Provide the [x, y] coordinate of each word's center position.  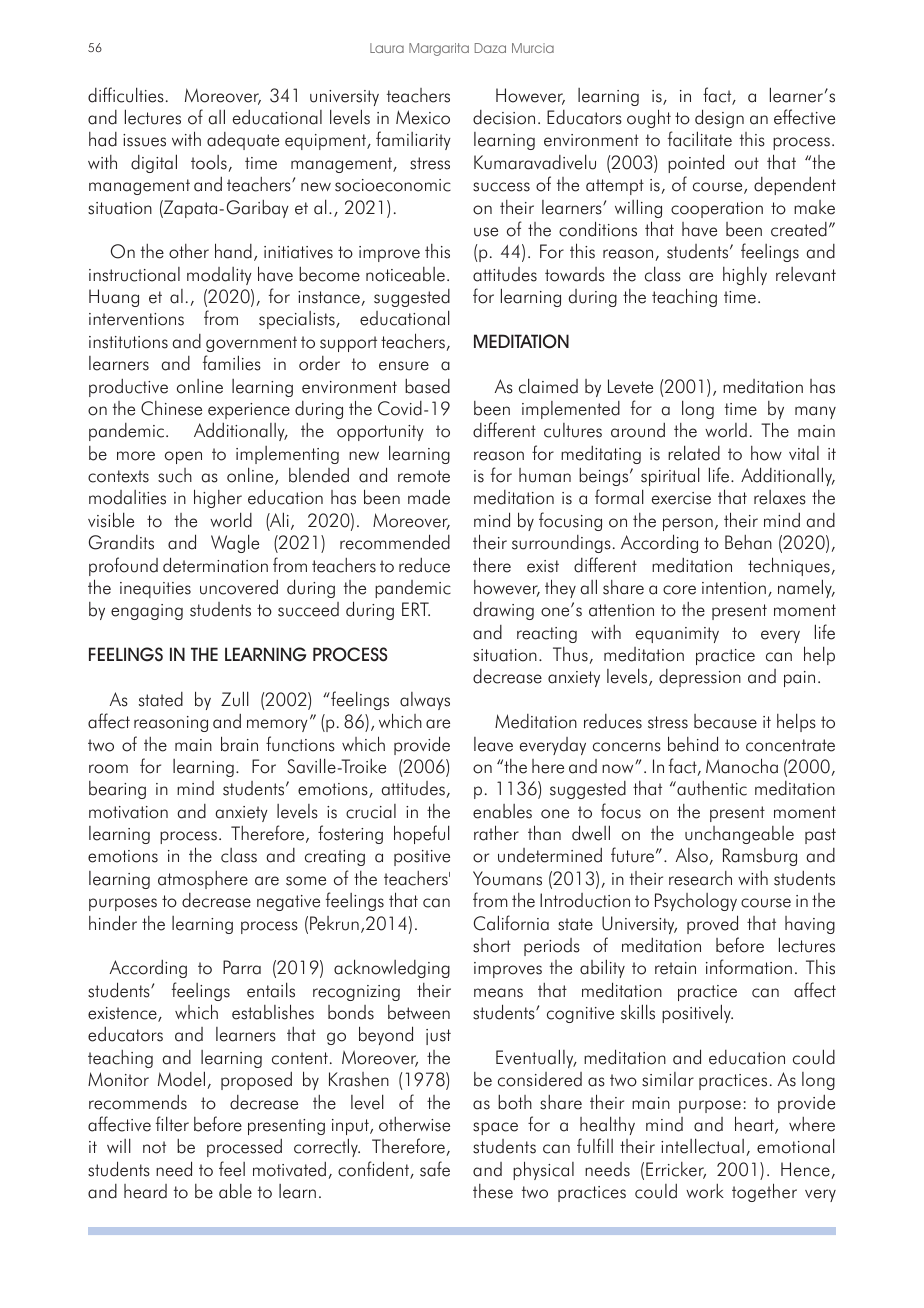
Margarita [439, 49]
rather [496, 833]
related [694, 453]
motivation [128, 812]
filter [172, 1124]
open [183, 457]
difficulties [126, 95]
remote [424, 476]
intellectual [702, 1146]
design [719, 118]
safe [435, 1169]
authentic [711, 788]
